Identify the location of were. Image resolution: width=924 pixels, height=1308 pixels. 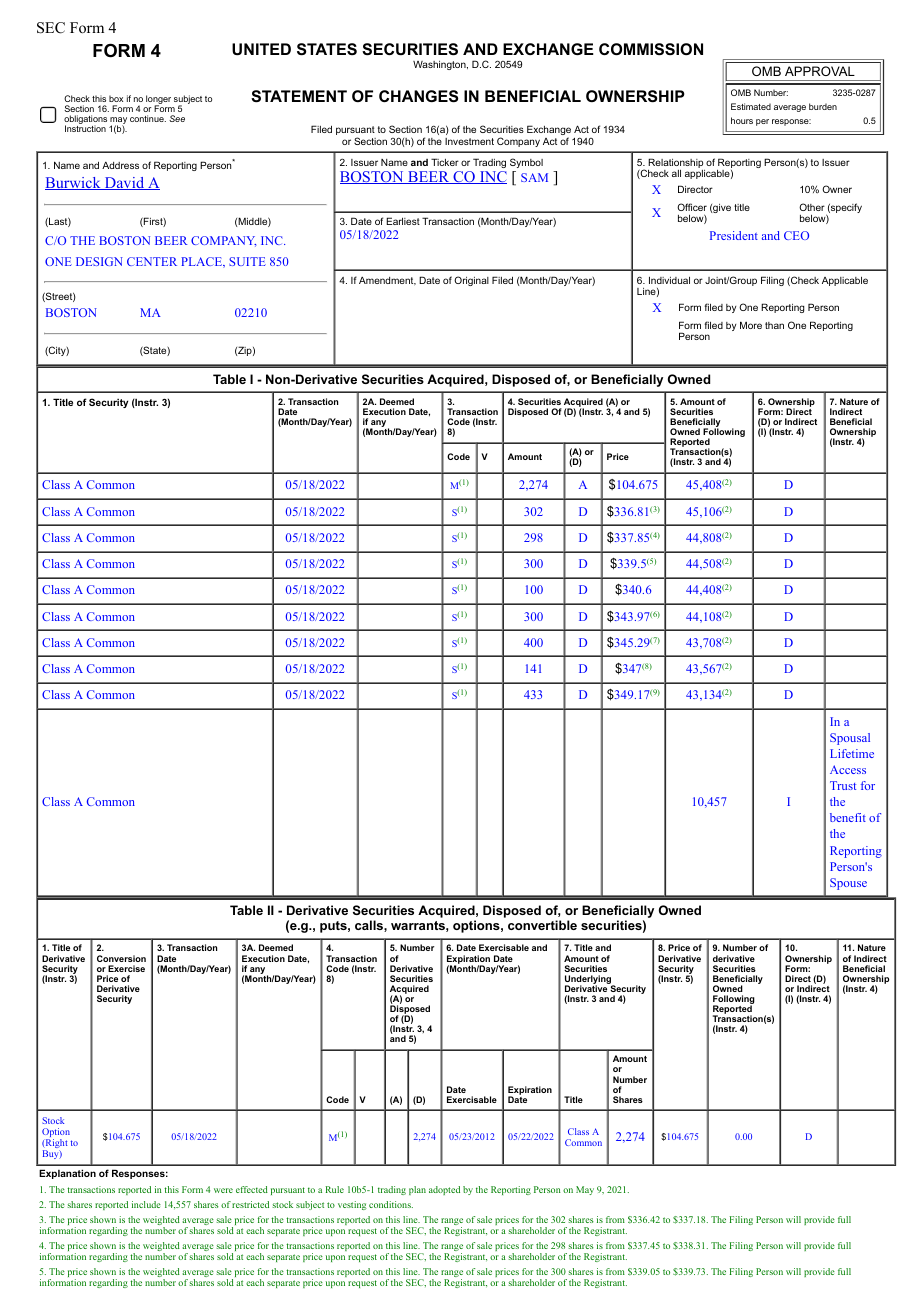
(223, 1190).
